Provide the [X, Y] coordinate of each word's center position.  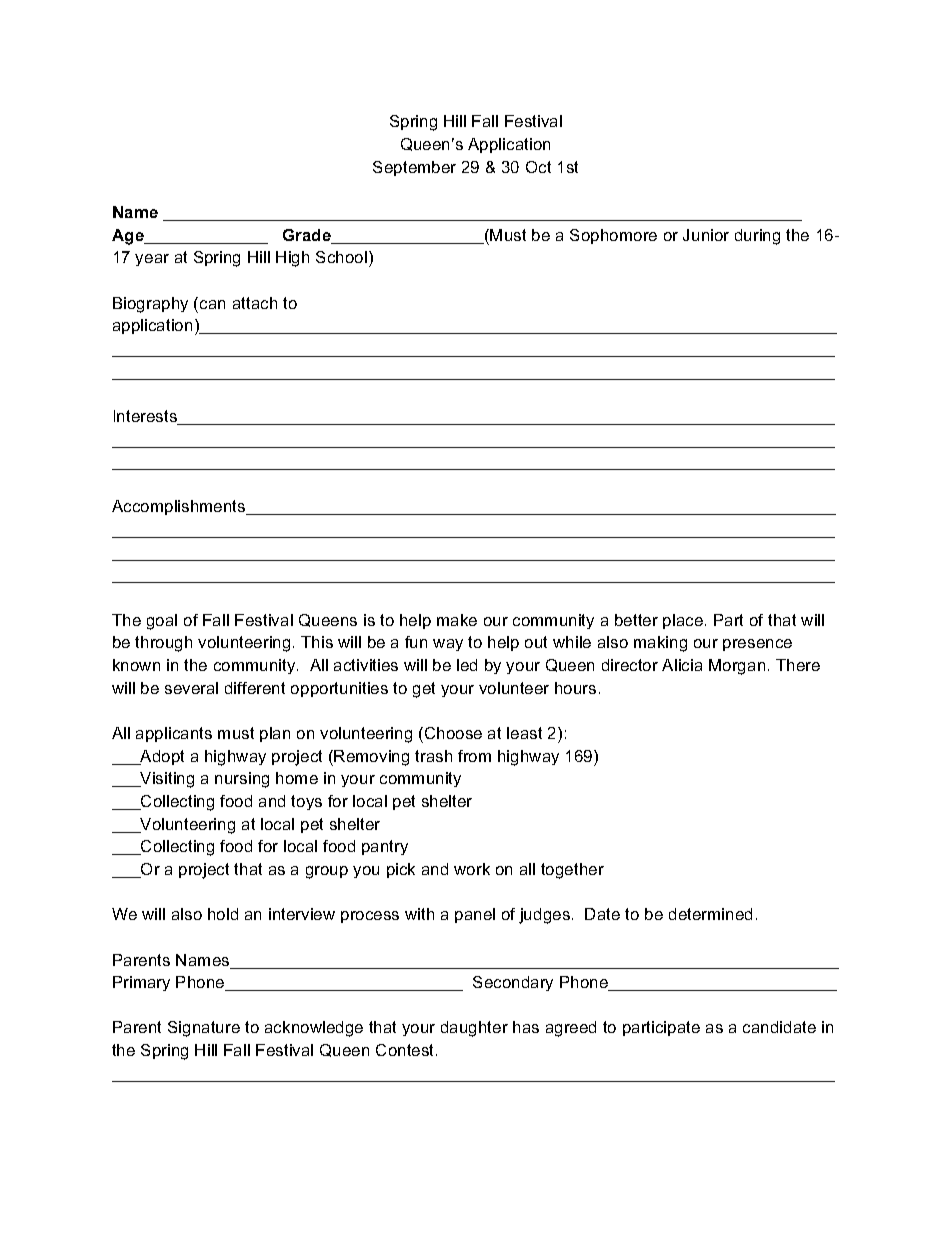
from [474, 756]
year [152, 260]
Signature [204, 1029]
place [683, 621]
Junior [706, 235]
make [457, 620]
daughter [474, 1029]
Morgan [737, 667]
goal [162, 622]
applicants [174, 734]
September [414, 168]
